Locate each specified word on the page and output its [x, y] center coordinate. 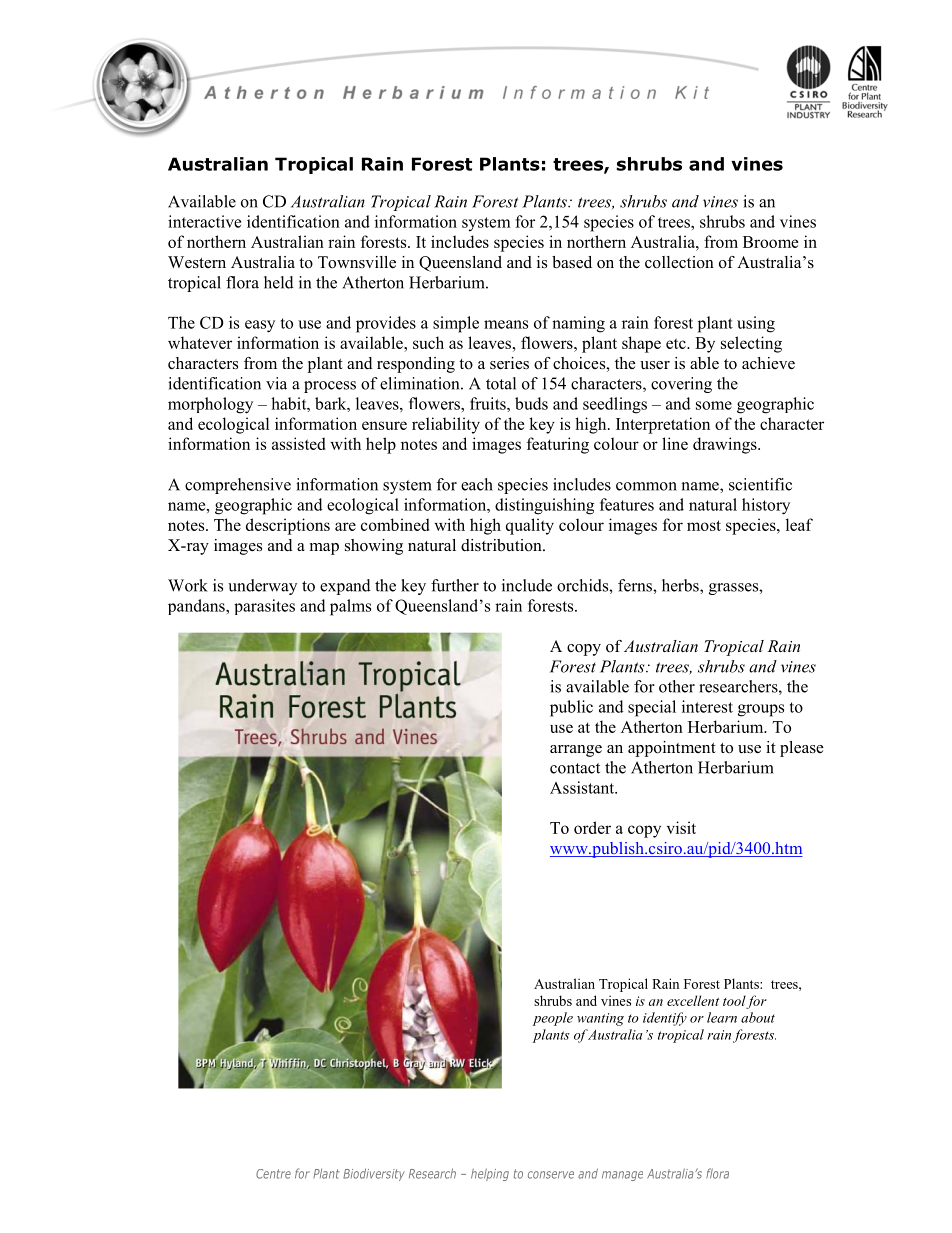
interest [707, 706]
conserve [551, 1175]
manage [622, 1176]
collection [679, 262]
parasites [264, 607]
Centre [273, 1174]
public [571, 708]
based [572, 262]
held [279, 282]
